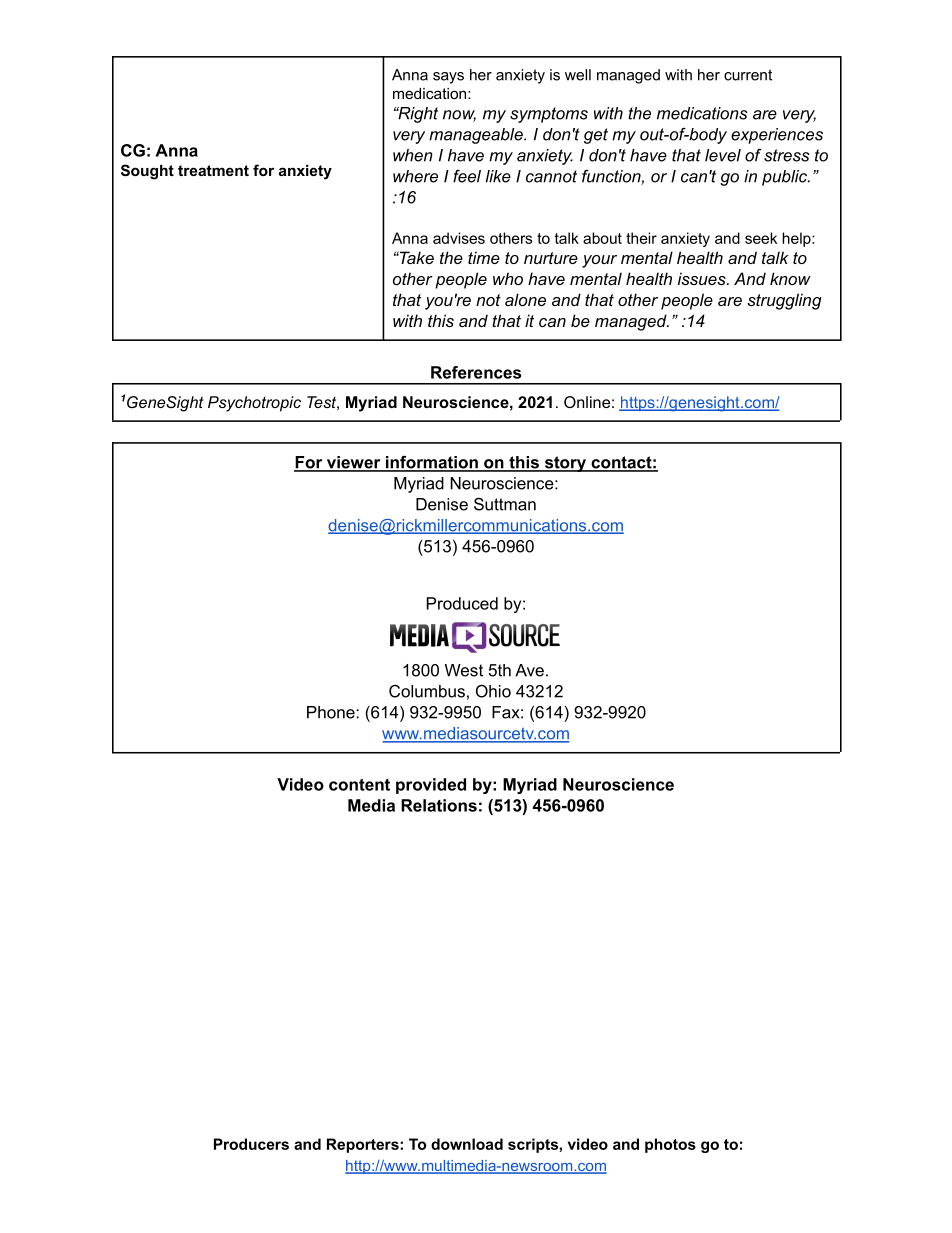  What do you see at coordinates (748, 75) in the page?
I see `current` at bounding box center [748, 75].
